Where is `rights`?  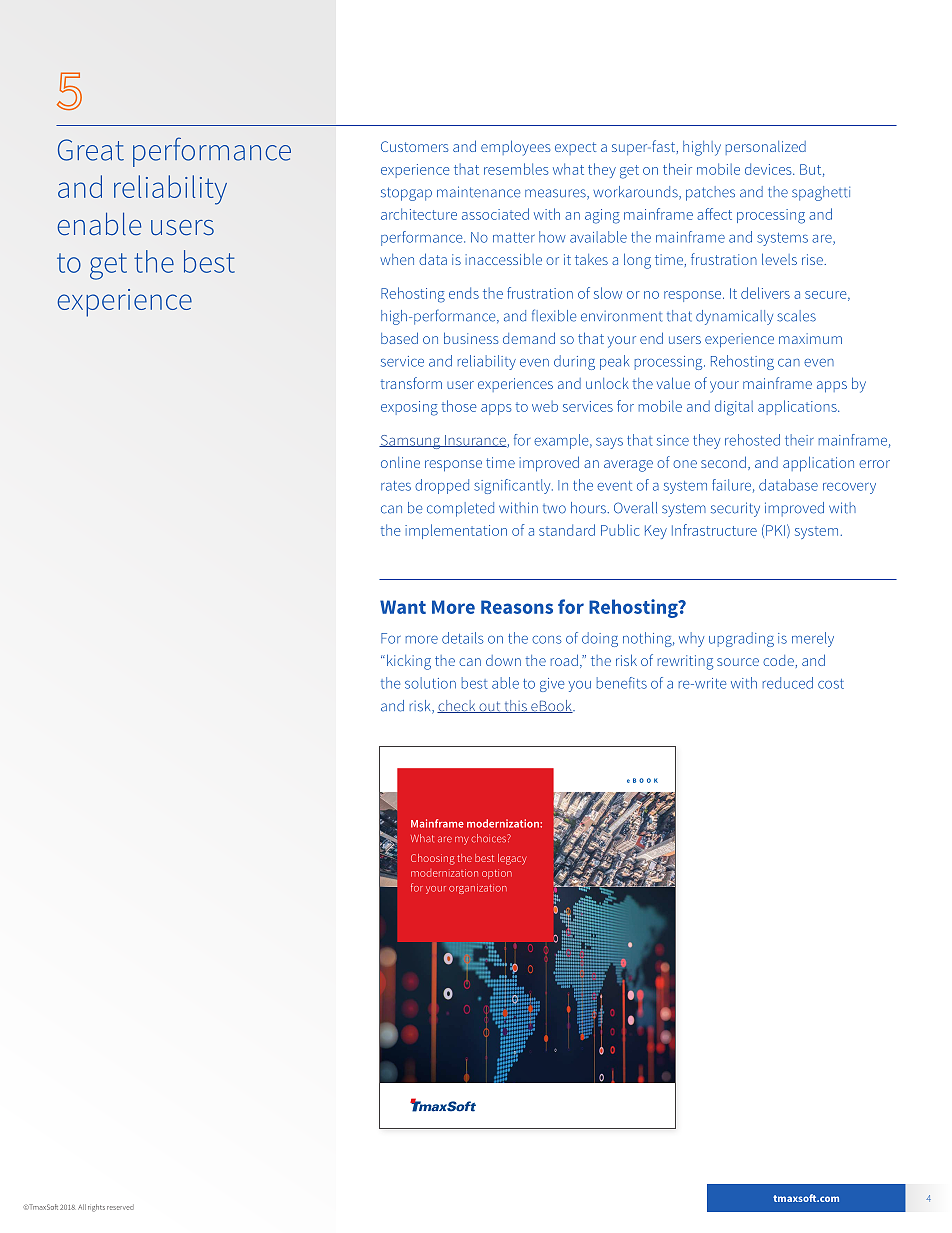
rights is located at coordinates (96, 1208).
